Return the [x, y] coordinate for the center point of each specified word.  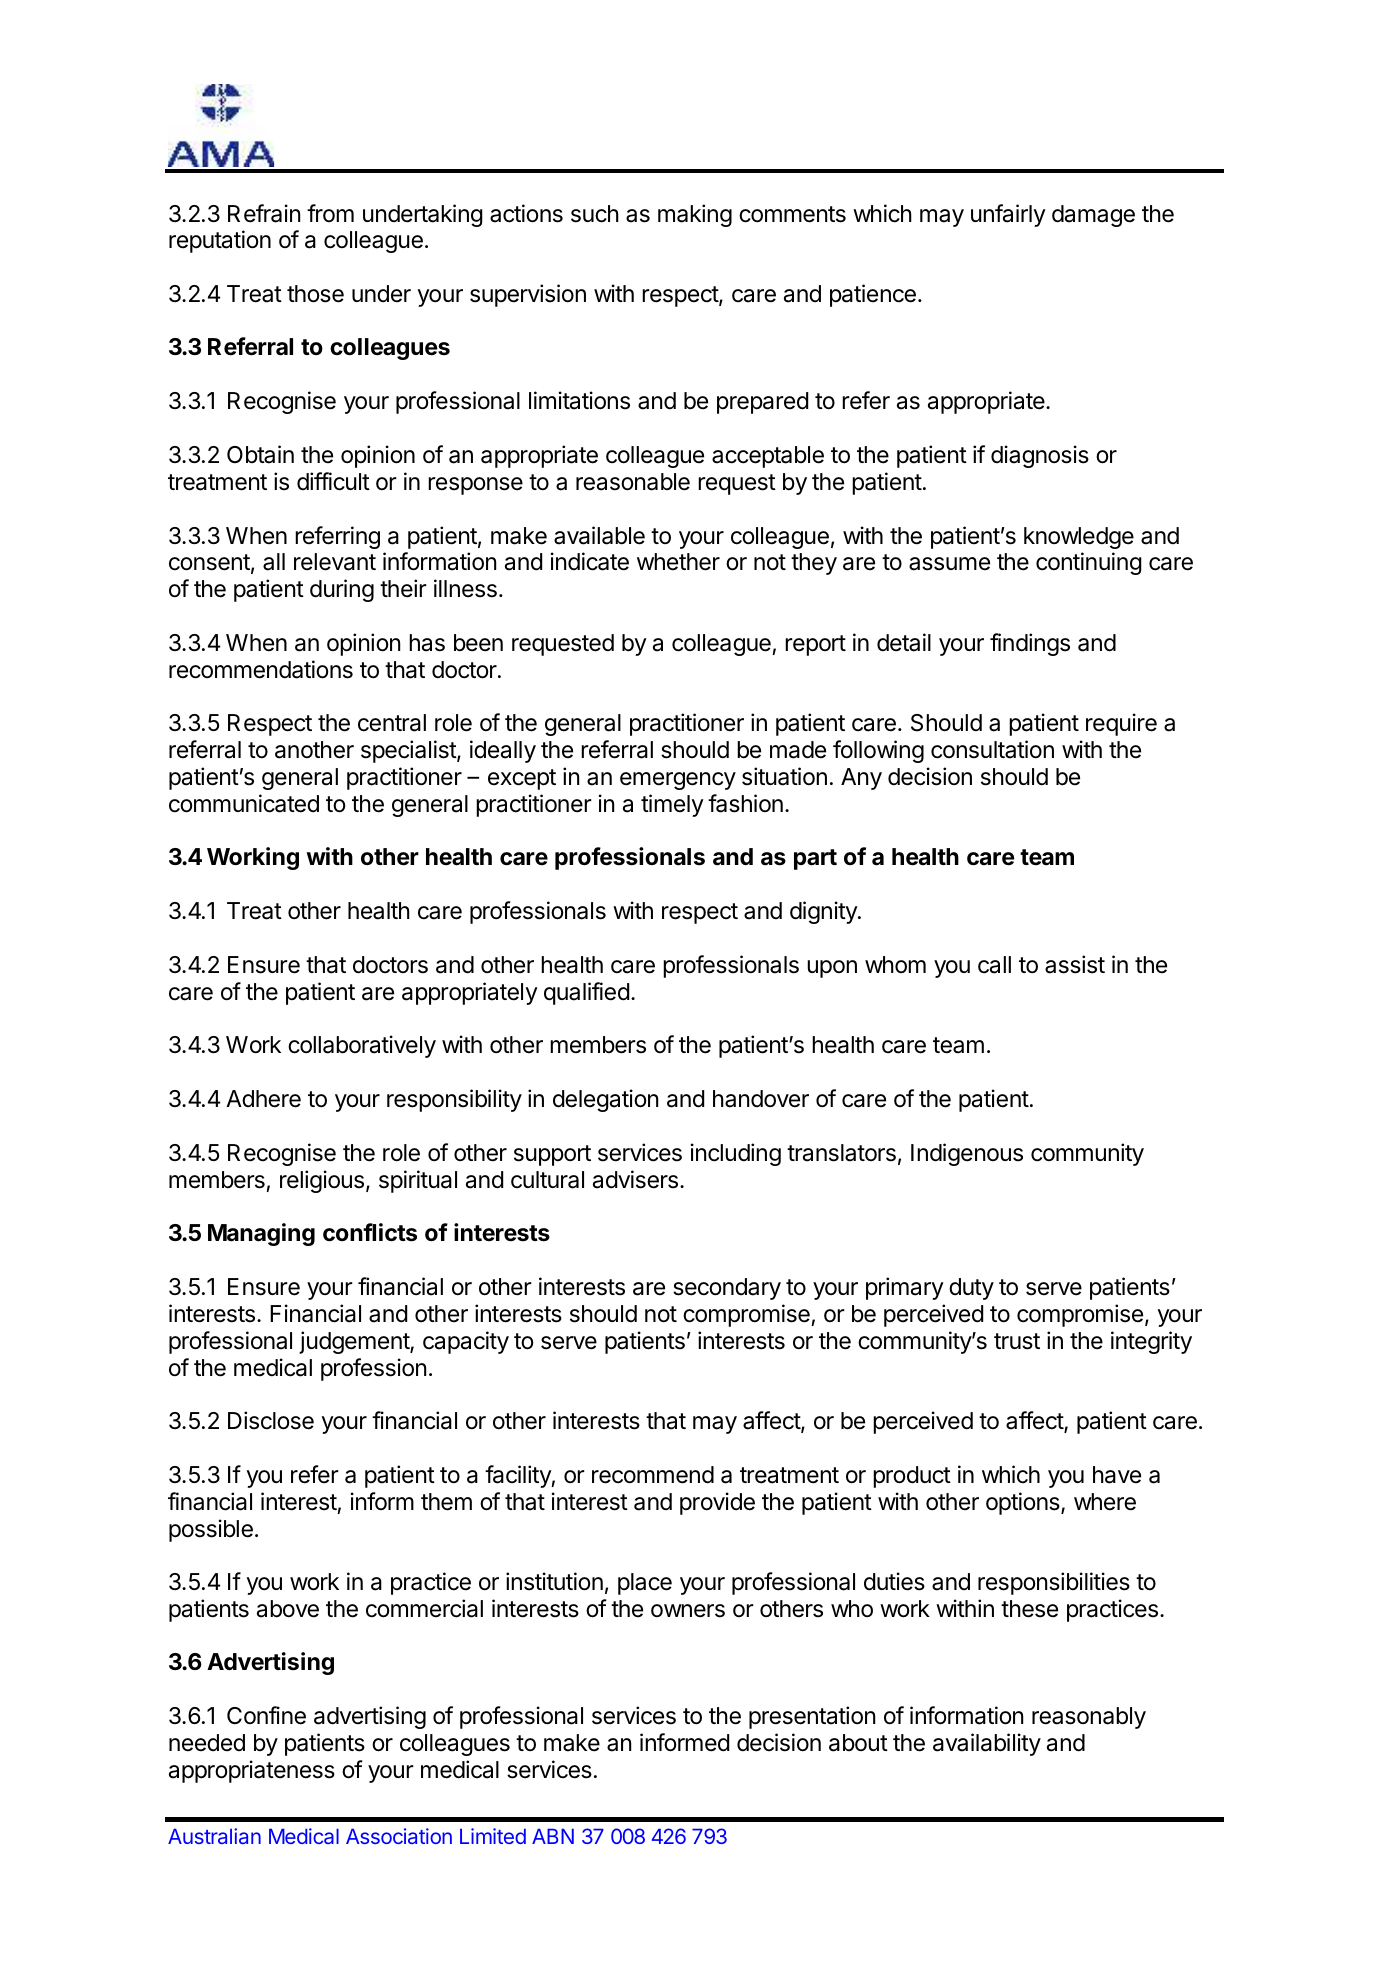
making [695, 215]
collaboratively [362, 1046]
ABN [553, 1836]
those [315, 294]
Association [399, 1836]
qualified [586, 993]
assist [1075, 964]
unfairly [1008, 215]
